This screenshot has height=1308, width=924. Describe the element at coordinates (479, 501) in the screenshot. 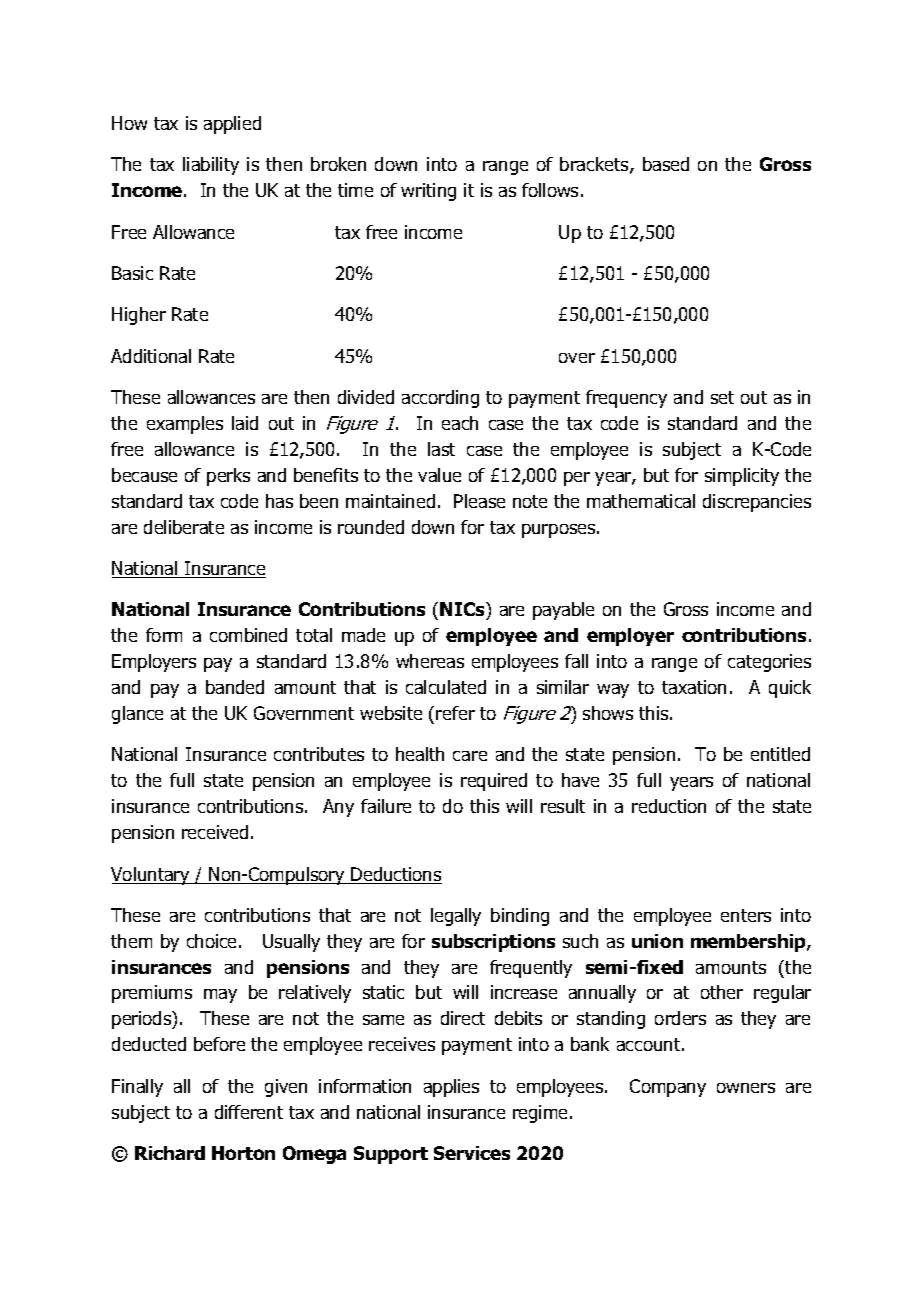

I see `Please` at that location.
